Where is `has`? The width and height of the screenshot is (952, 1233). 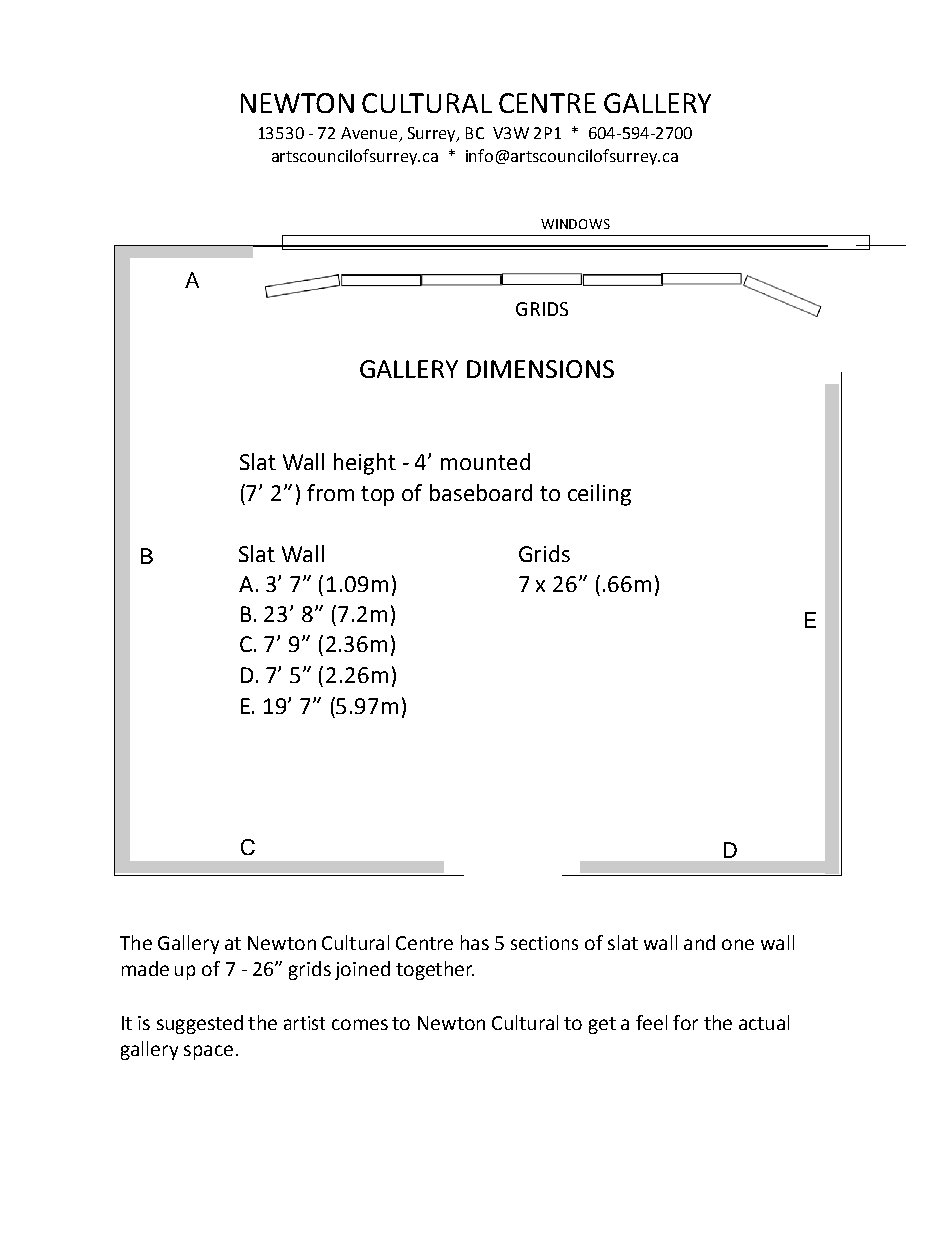
has is located at coordinates (475, 942).
